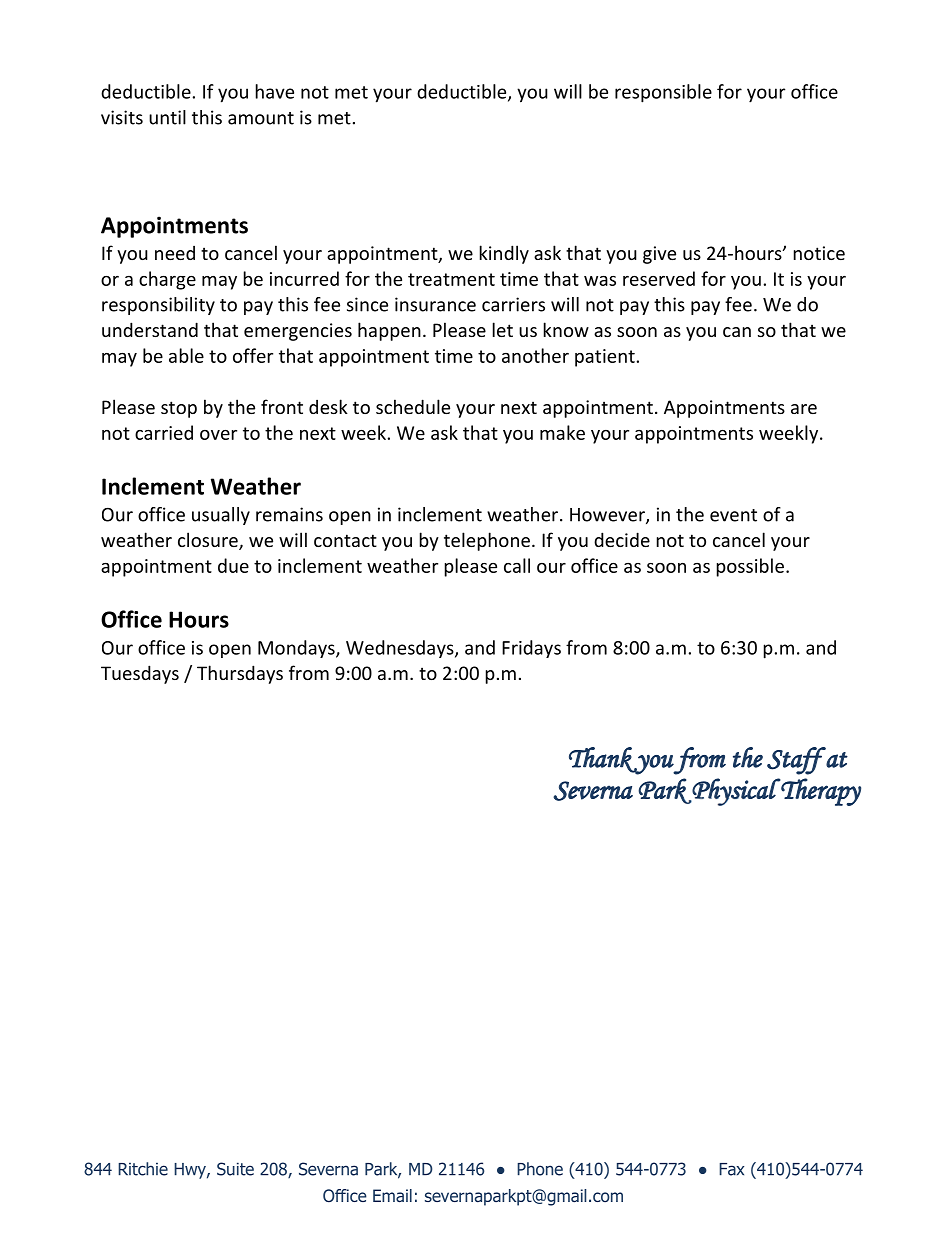 The image size is (952, 1233). Describe the element at coordinates (750, 567) in the screenshot. I see `possible` at that location.
